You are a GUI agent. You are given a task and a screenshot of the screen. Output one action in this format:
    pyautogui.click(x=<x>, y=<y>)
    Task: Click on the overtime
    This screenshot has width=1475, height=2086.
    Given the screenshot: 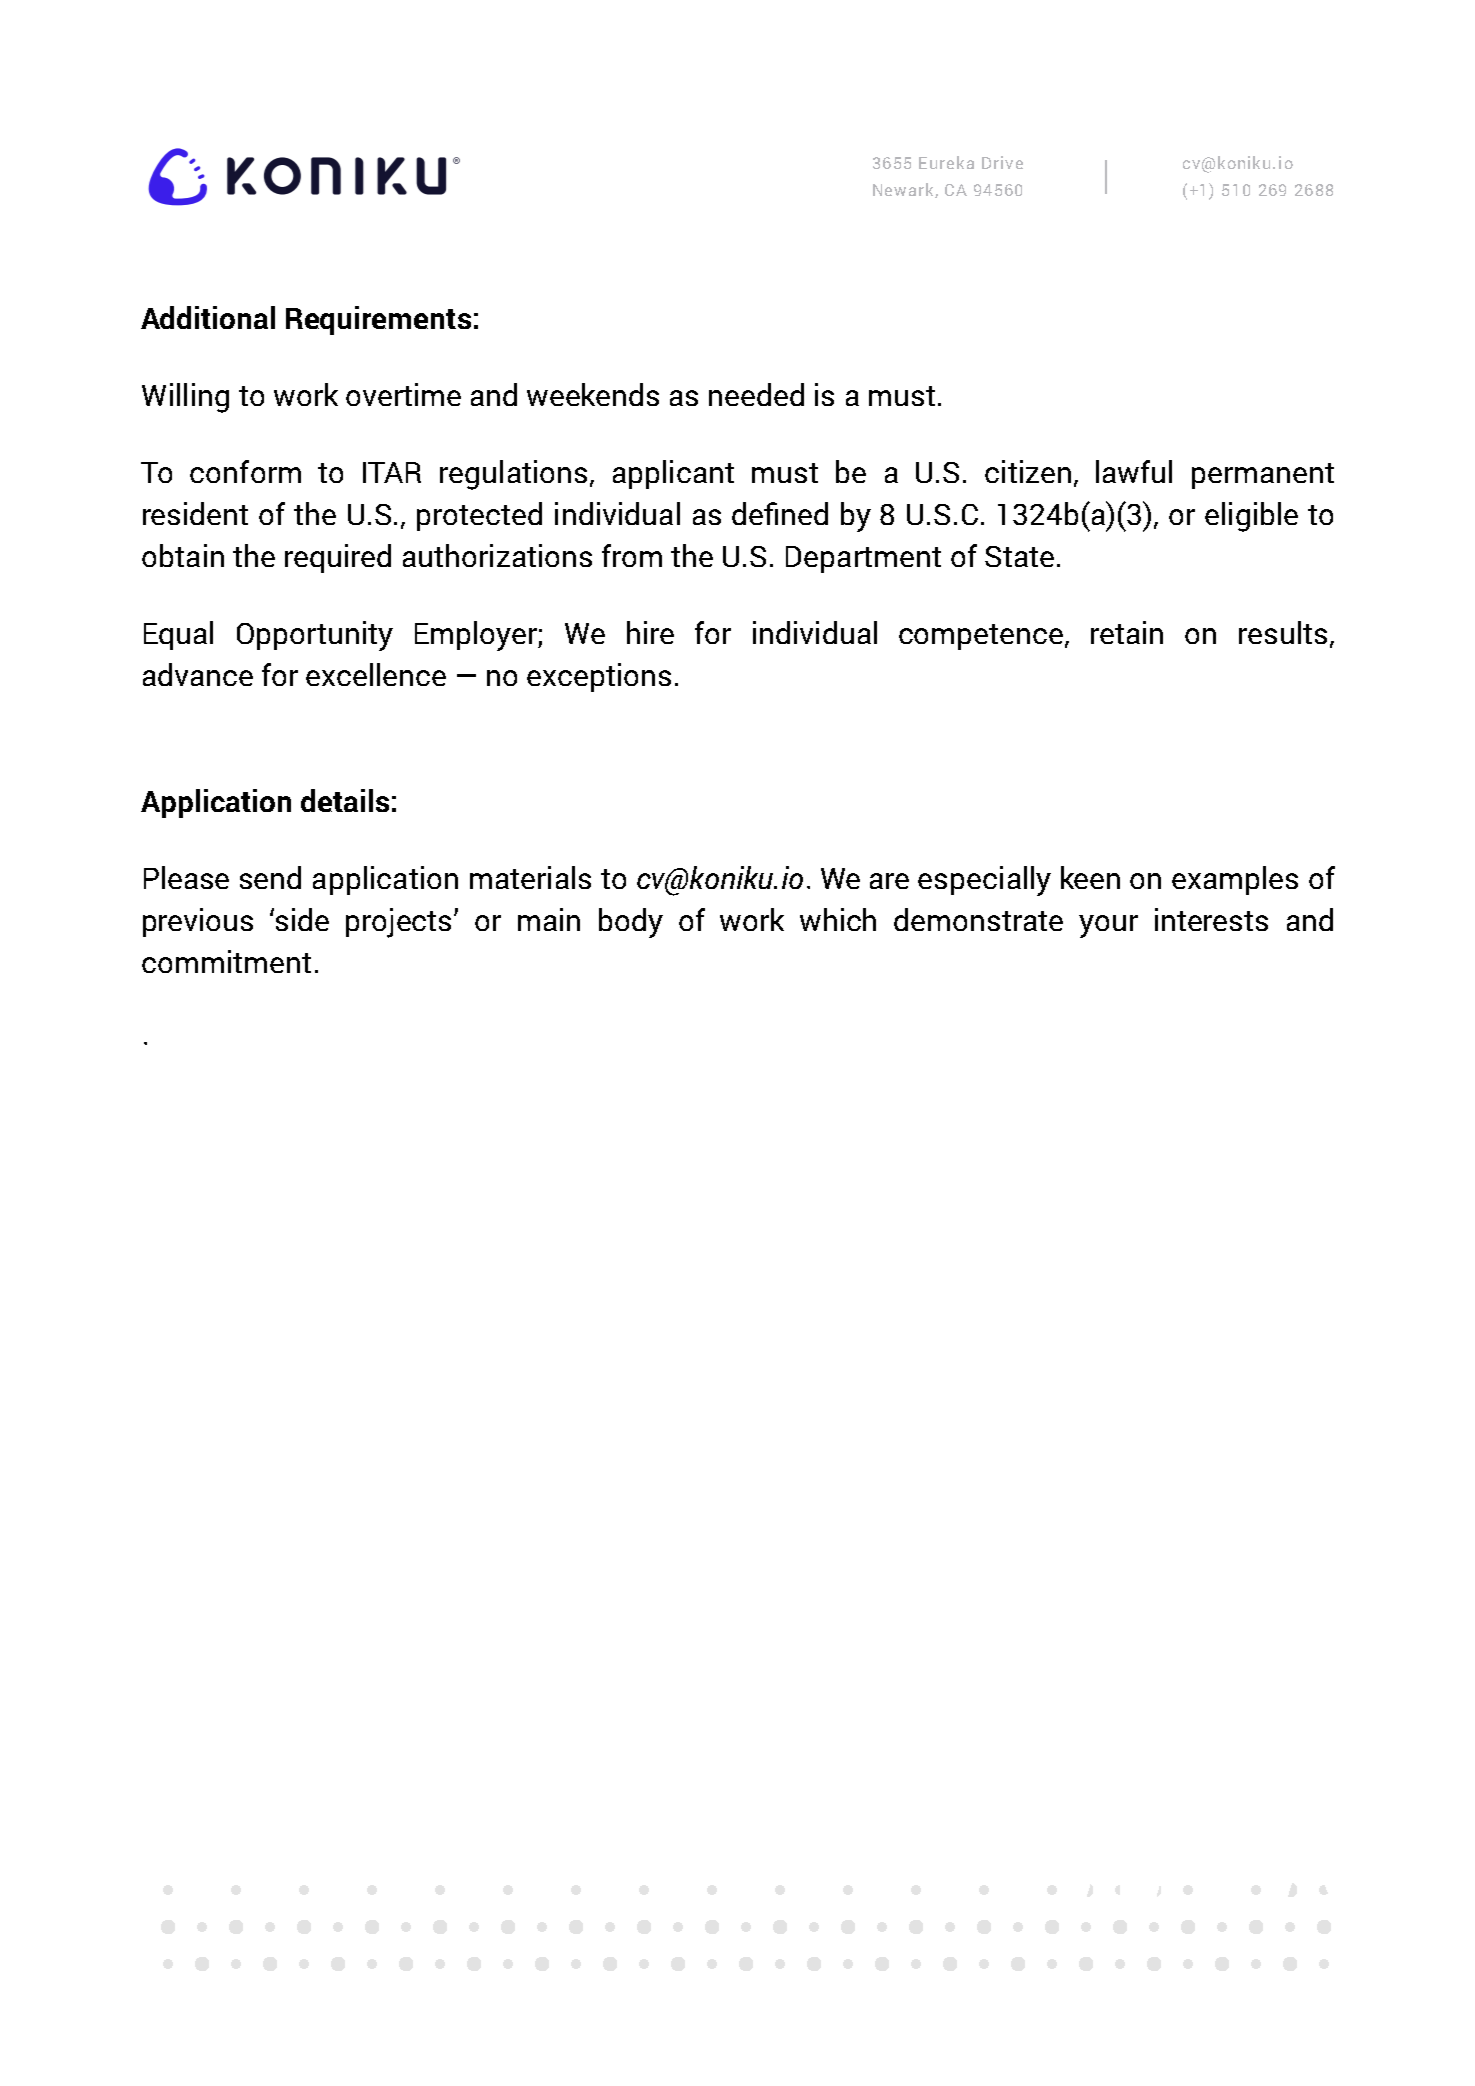 What is the action you would take?
    pyautogui.click(x=403, y=394)
